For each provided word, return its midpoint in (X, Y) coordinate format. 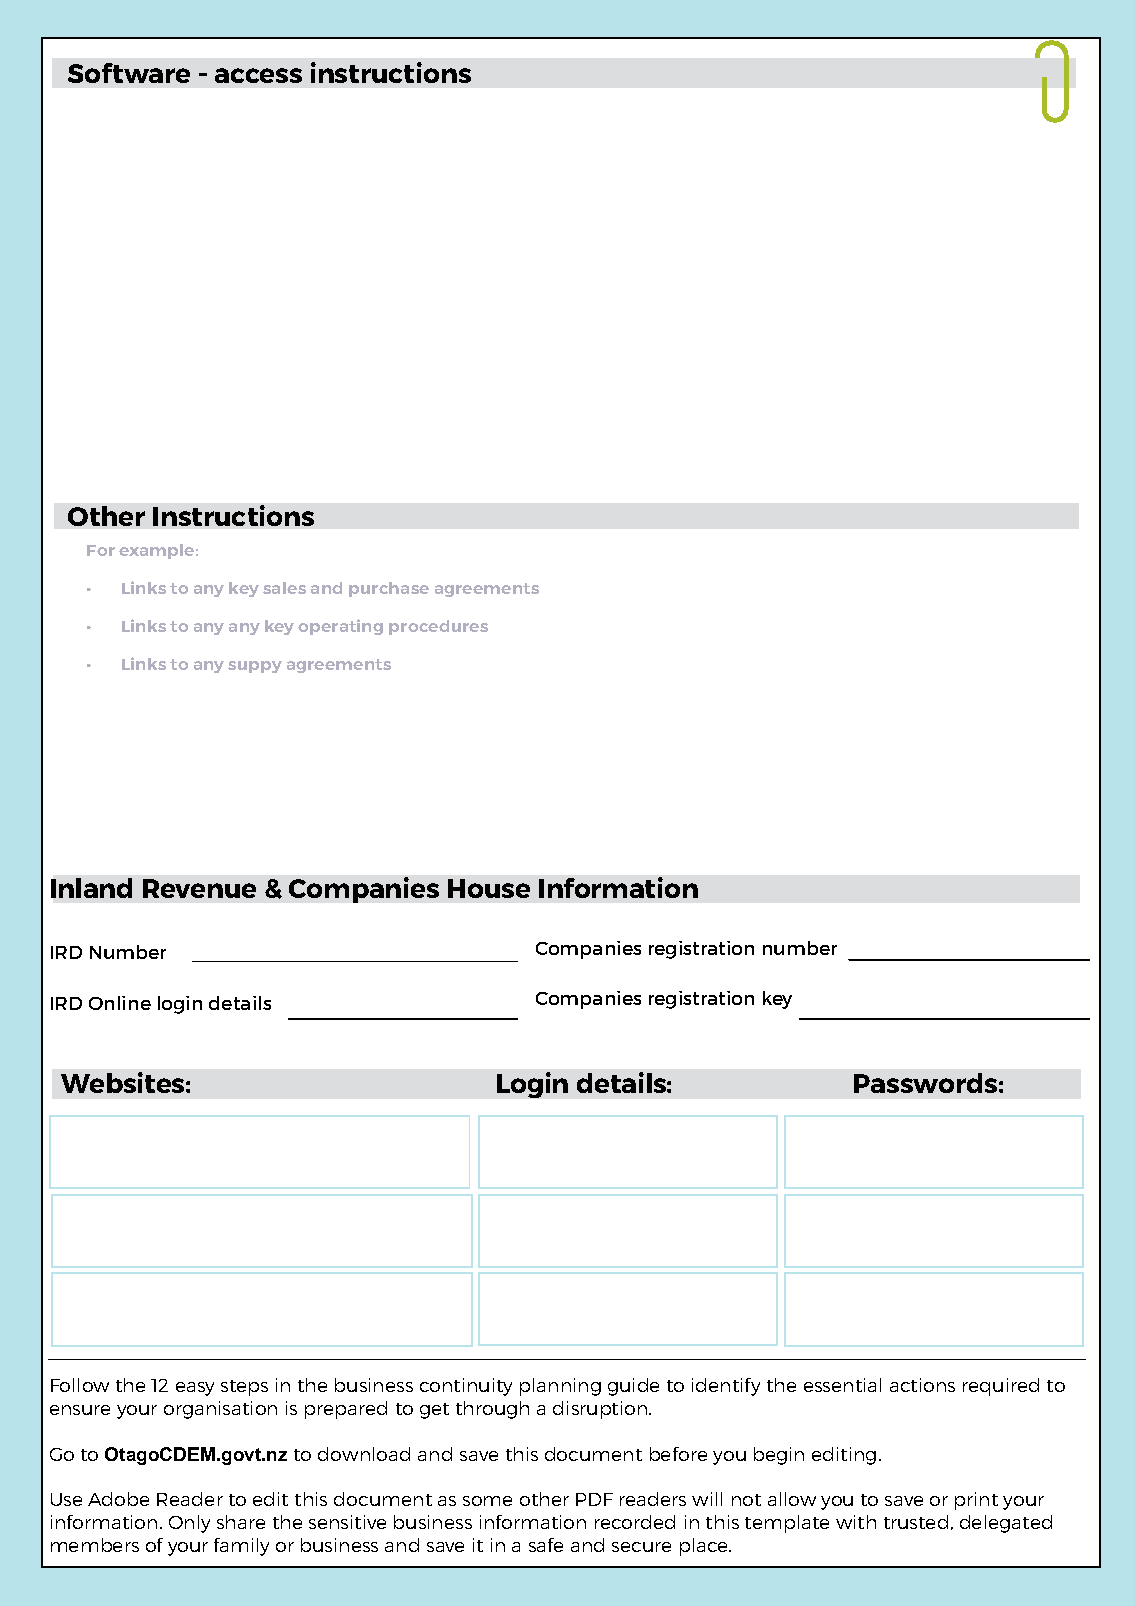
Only (189, 1524)
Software (129, 73)
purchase (389, 589)
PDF (594, 1499)
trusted (916, 1522)
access (258, 75)
